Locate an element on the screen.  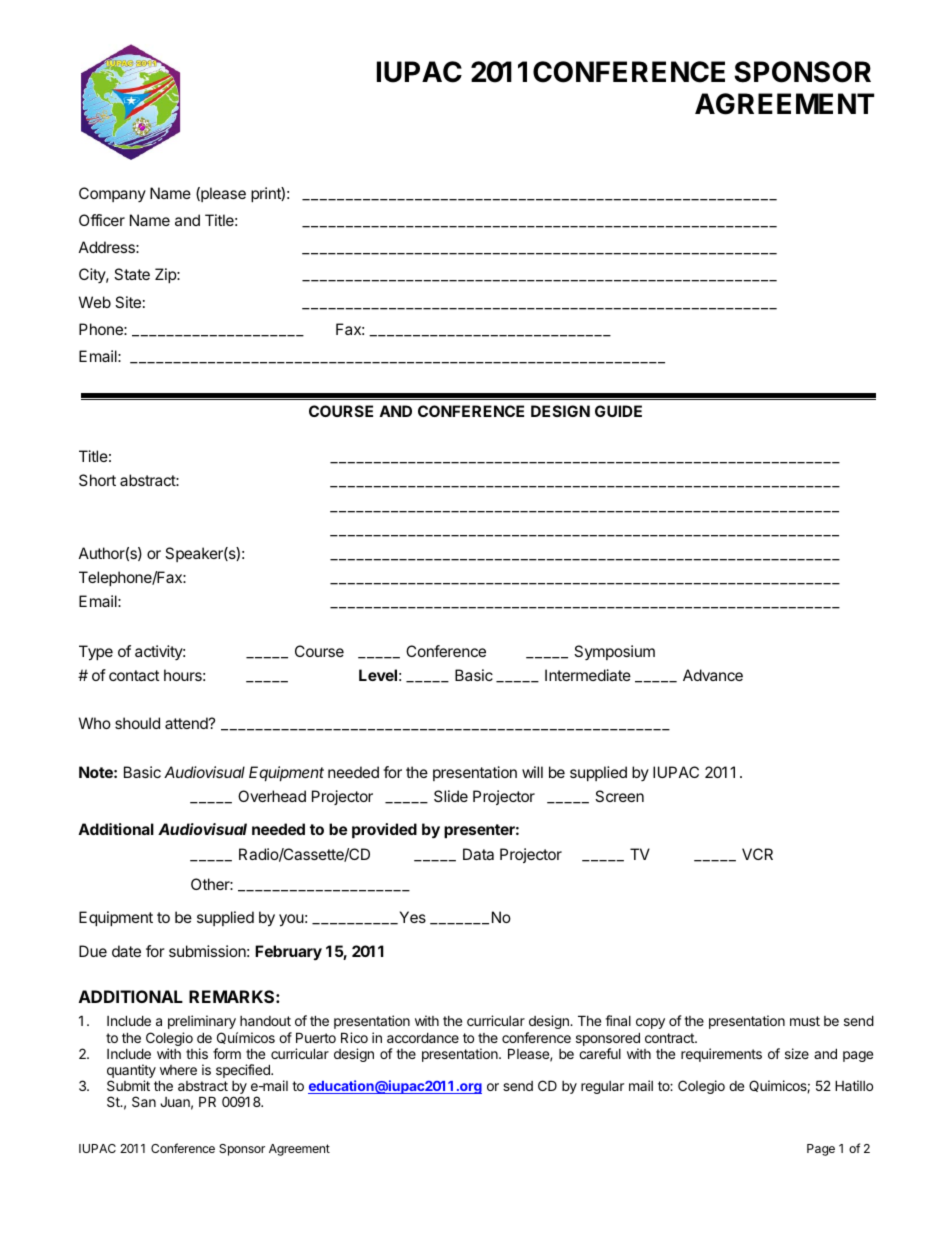
Symposium is located at coordinates (614, 652).
